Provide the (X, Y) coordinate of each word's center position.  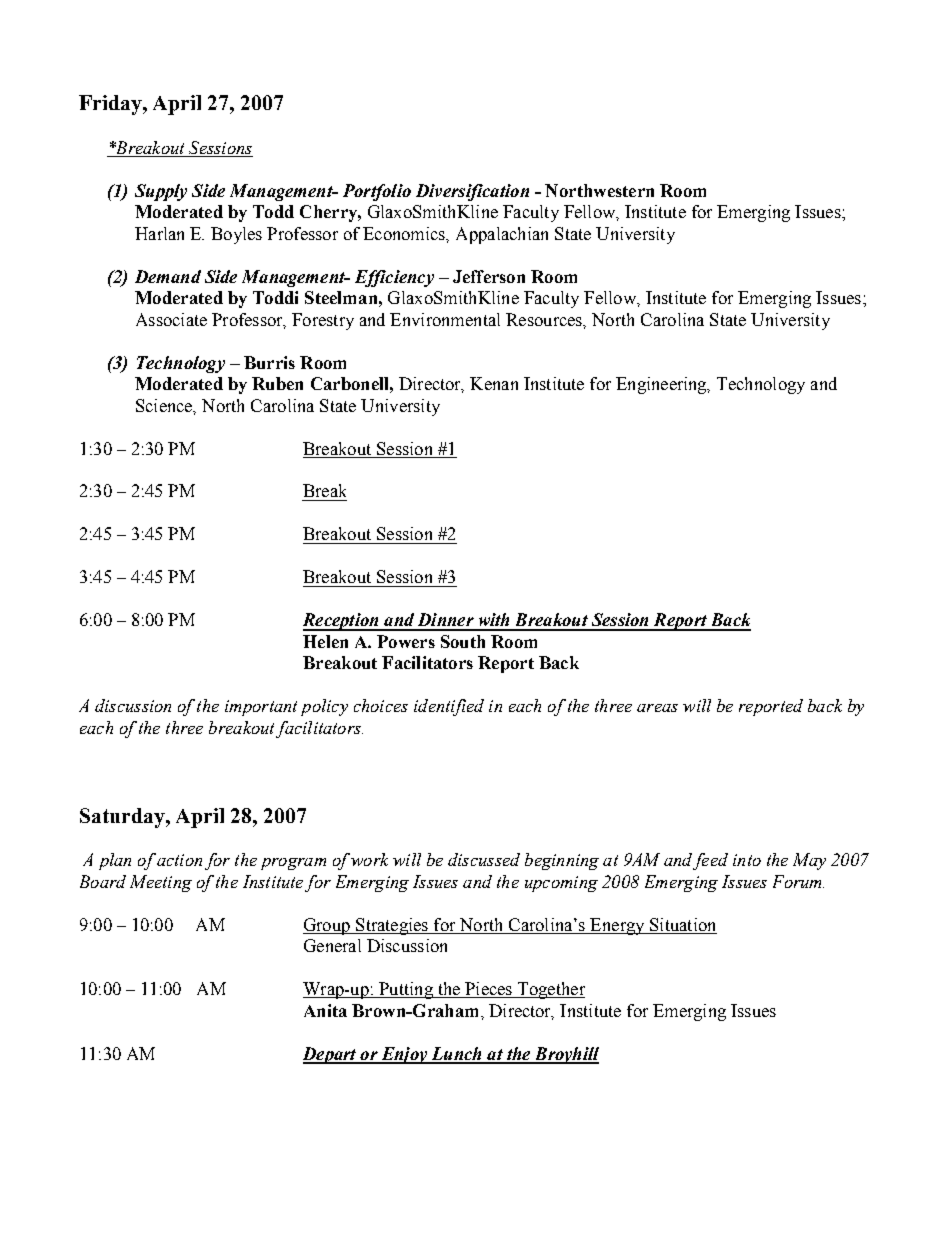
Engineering (662, 385)
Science (165, 406)
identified (449, 707)
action (179, 860)
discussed (484, 859)
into (747, 860)
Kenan (494, 383)
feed (710, 861)
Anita (325, 1010)
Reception (342, 622)
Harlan (159, 233)
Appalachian (502, 235)
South (463, 641)
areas (657, 708)
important (261, 708)
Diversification (472, 192)
